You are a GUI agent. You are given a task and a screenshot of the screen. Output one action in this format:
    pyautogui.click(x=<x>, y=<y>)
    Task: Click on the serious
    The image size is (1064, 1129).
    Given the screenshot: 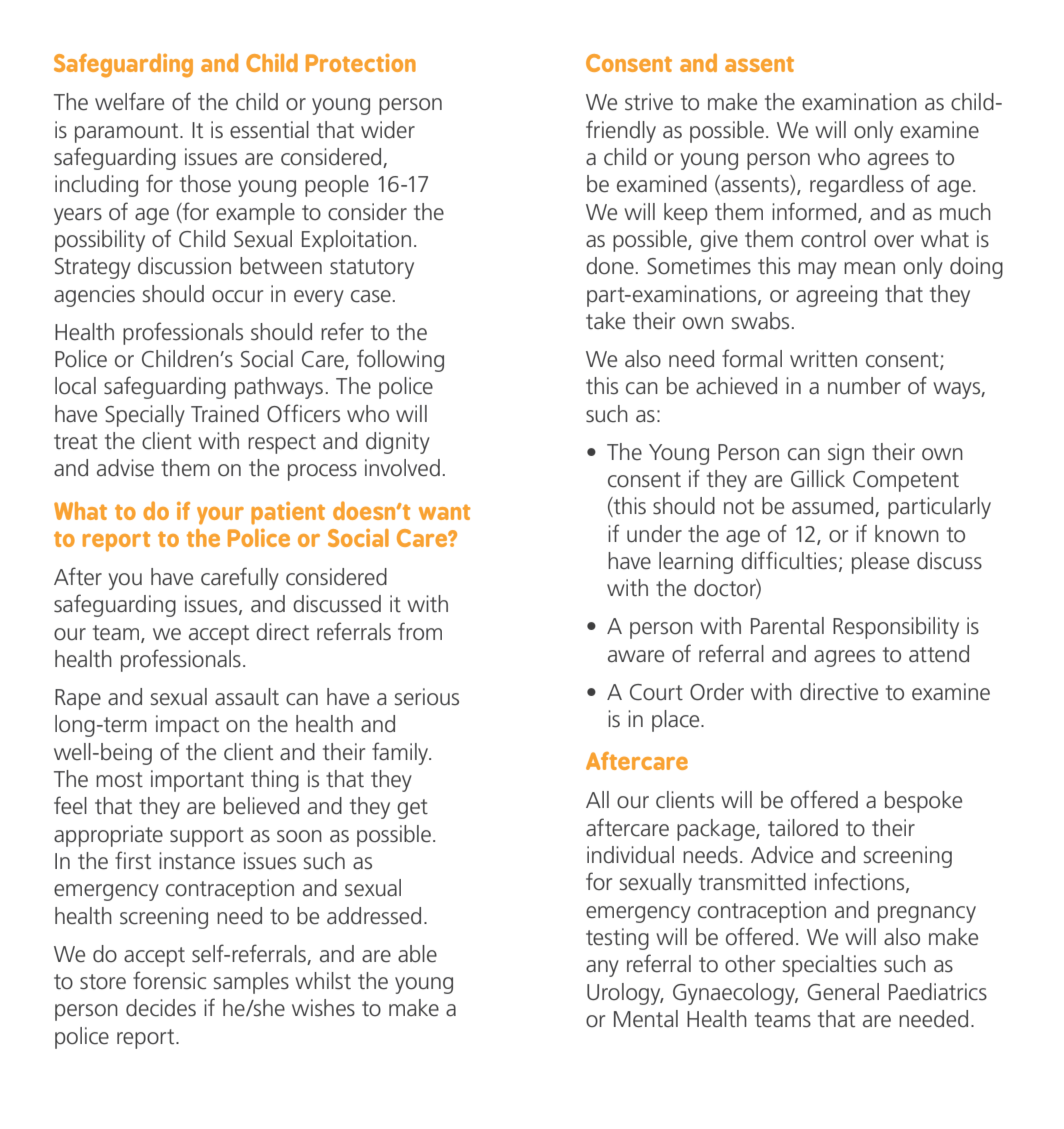 What is the action you would take?
    pyautogui.click(x=427, y=697)
